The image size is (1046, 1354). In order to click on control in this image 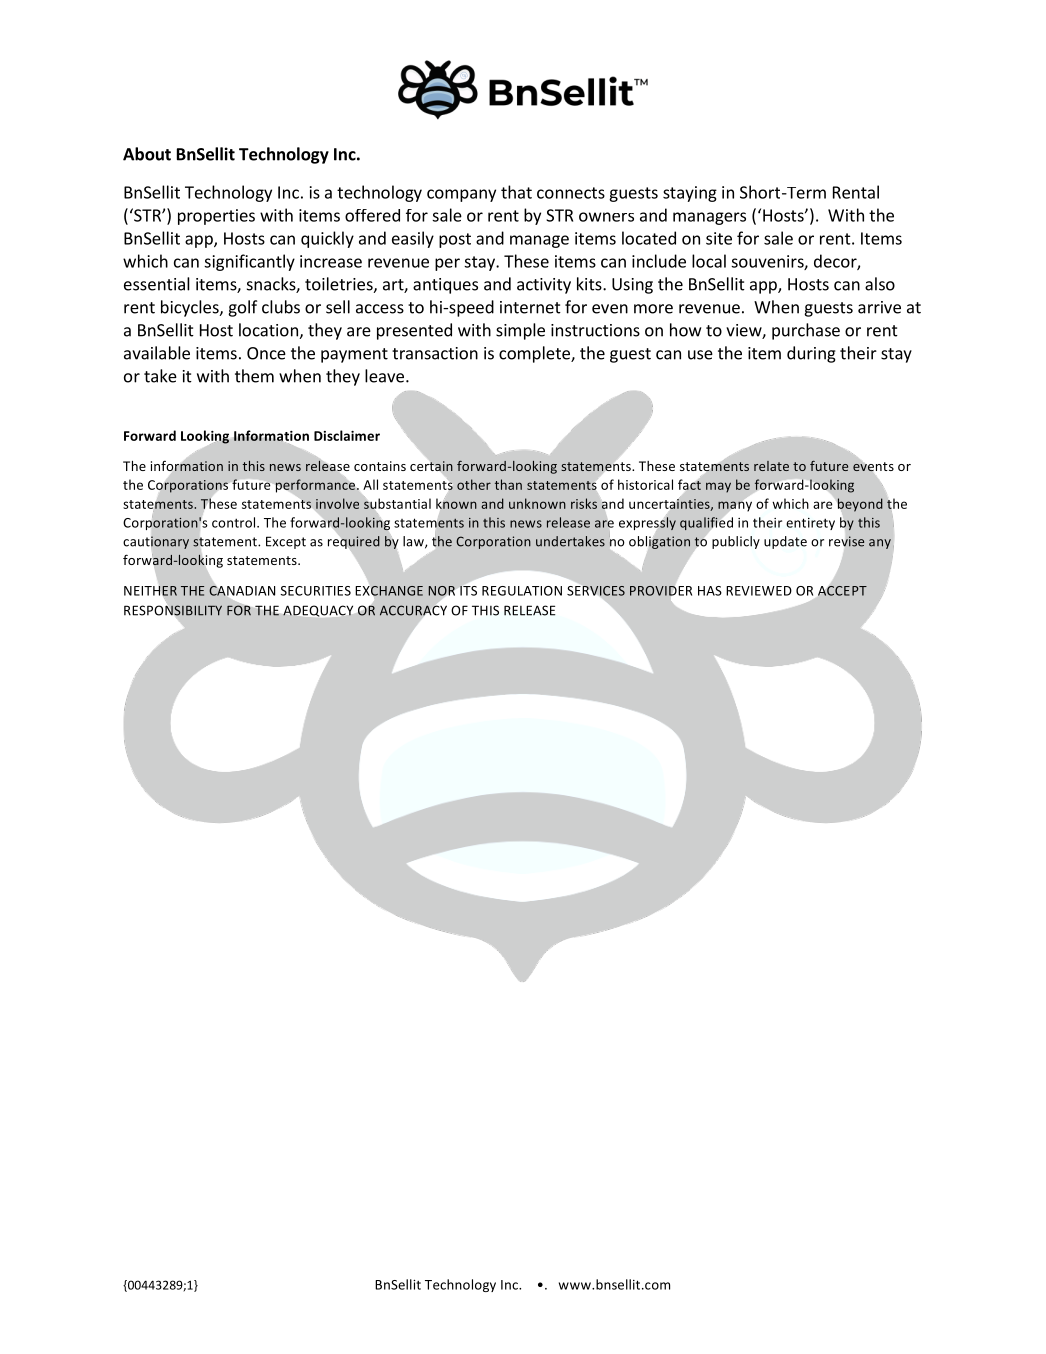, I will do `click(235, 522)`.
